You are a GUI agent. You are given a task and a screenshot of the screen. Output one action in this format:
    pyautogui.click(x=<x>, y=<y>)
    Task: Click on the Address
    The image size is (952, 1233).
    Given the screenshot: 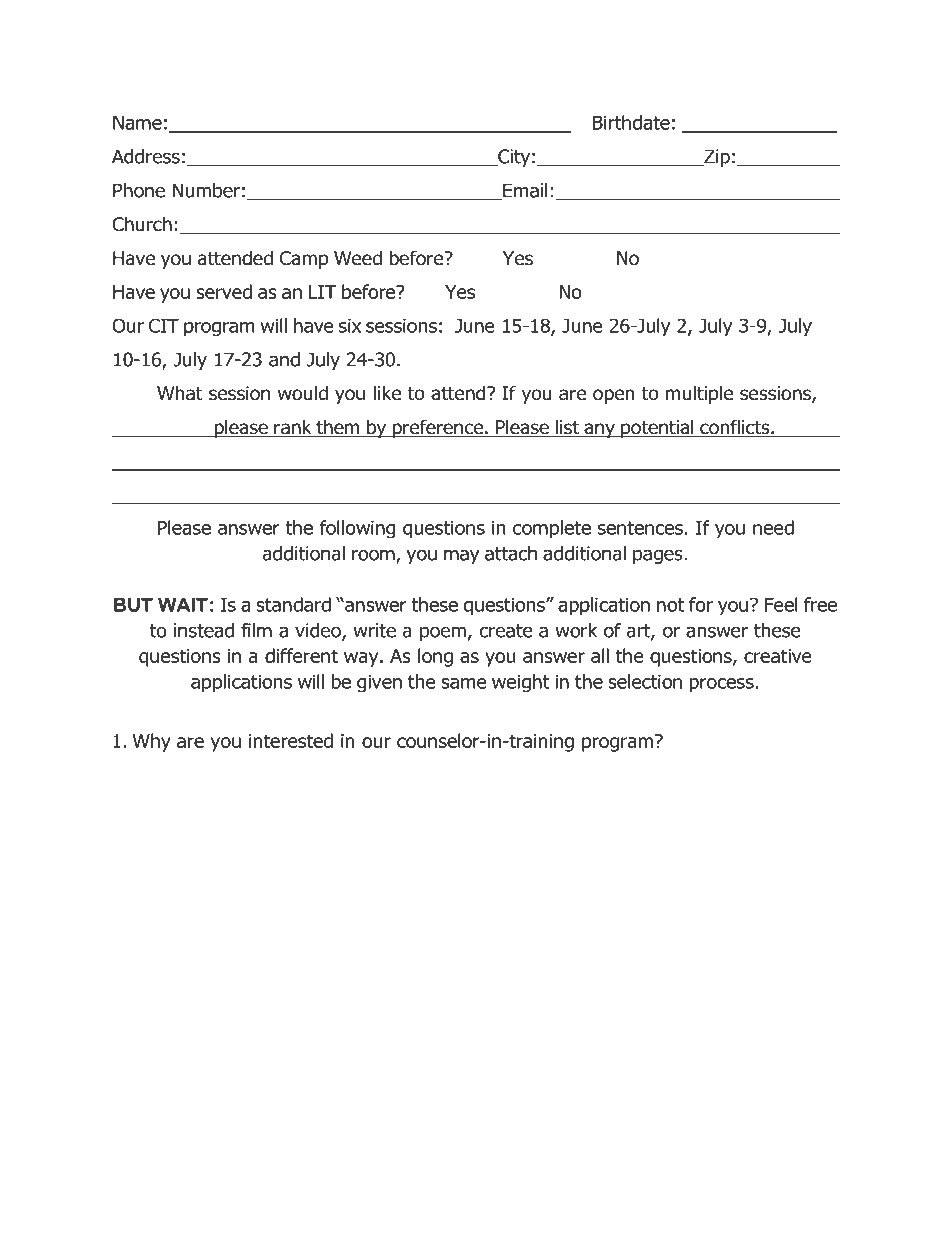 What is the action you would take?
    pyautogui.click(x=146, y=156)
